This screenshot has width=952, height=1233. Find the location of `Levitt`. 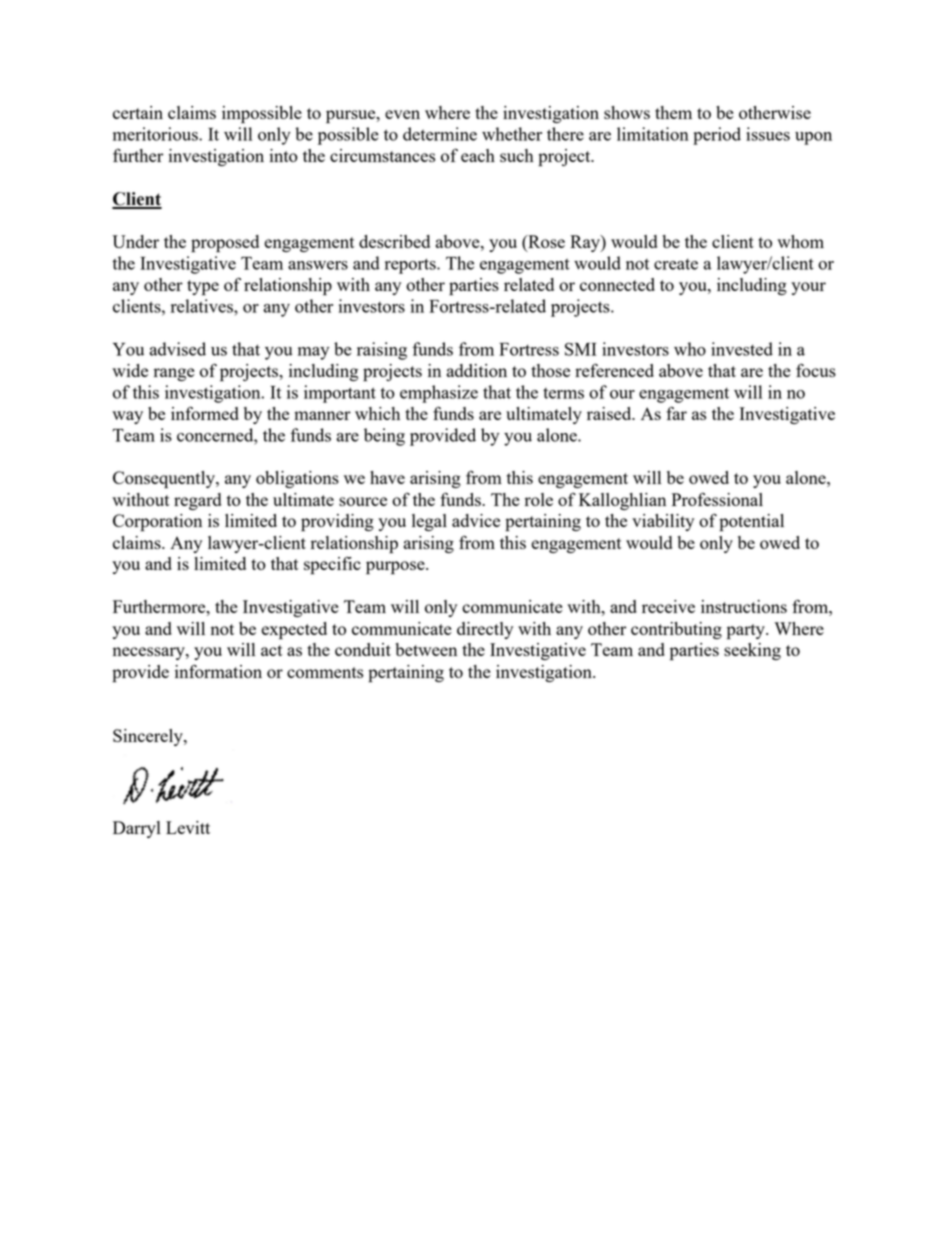

Levitt is located at coordinates (188, 827).
